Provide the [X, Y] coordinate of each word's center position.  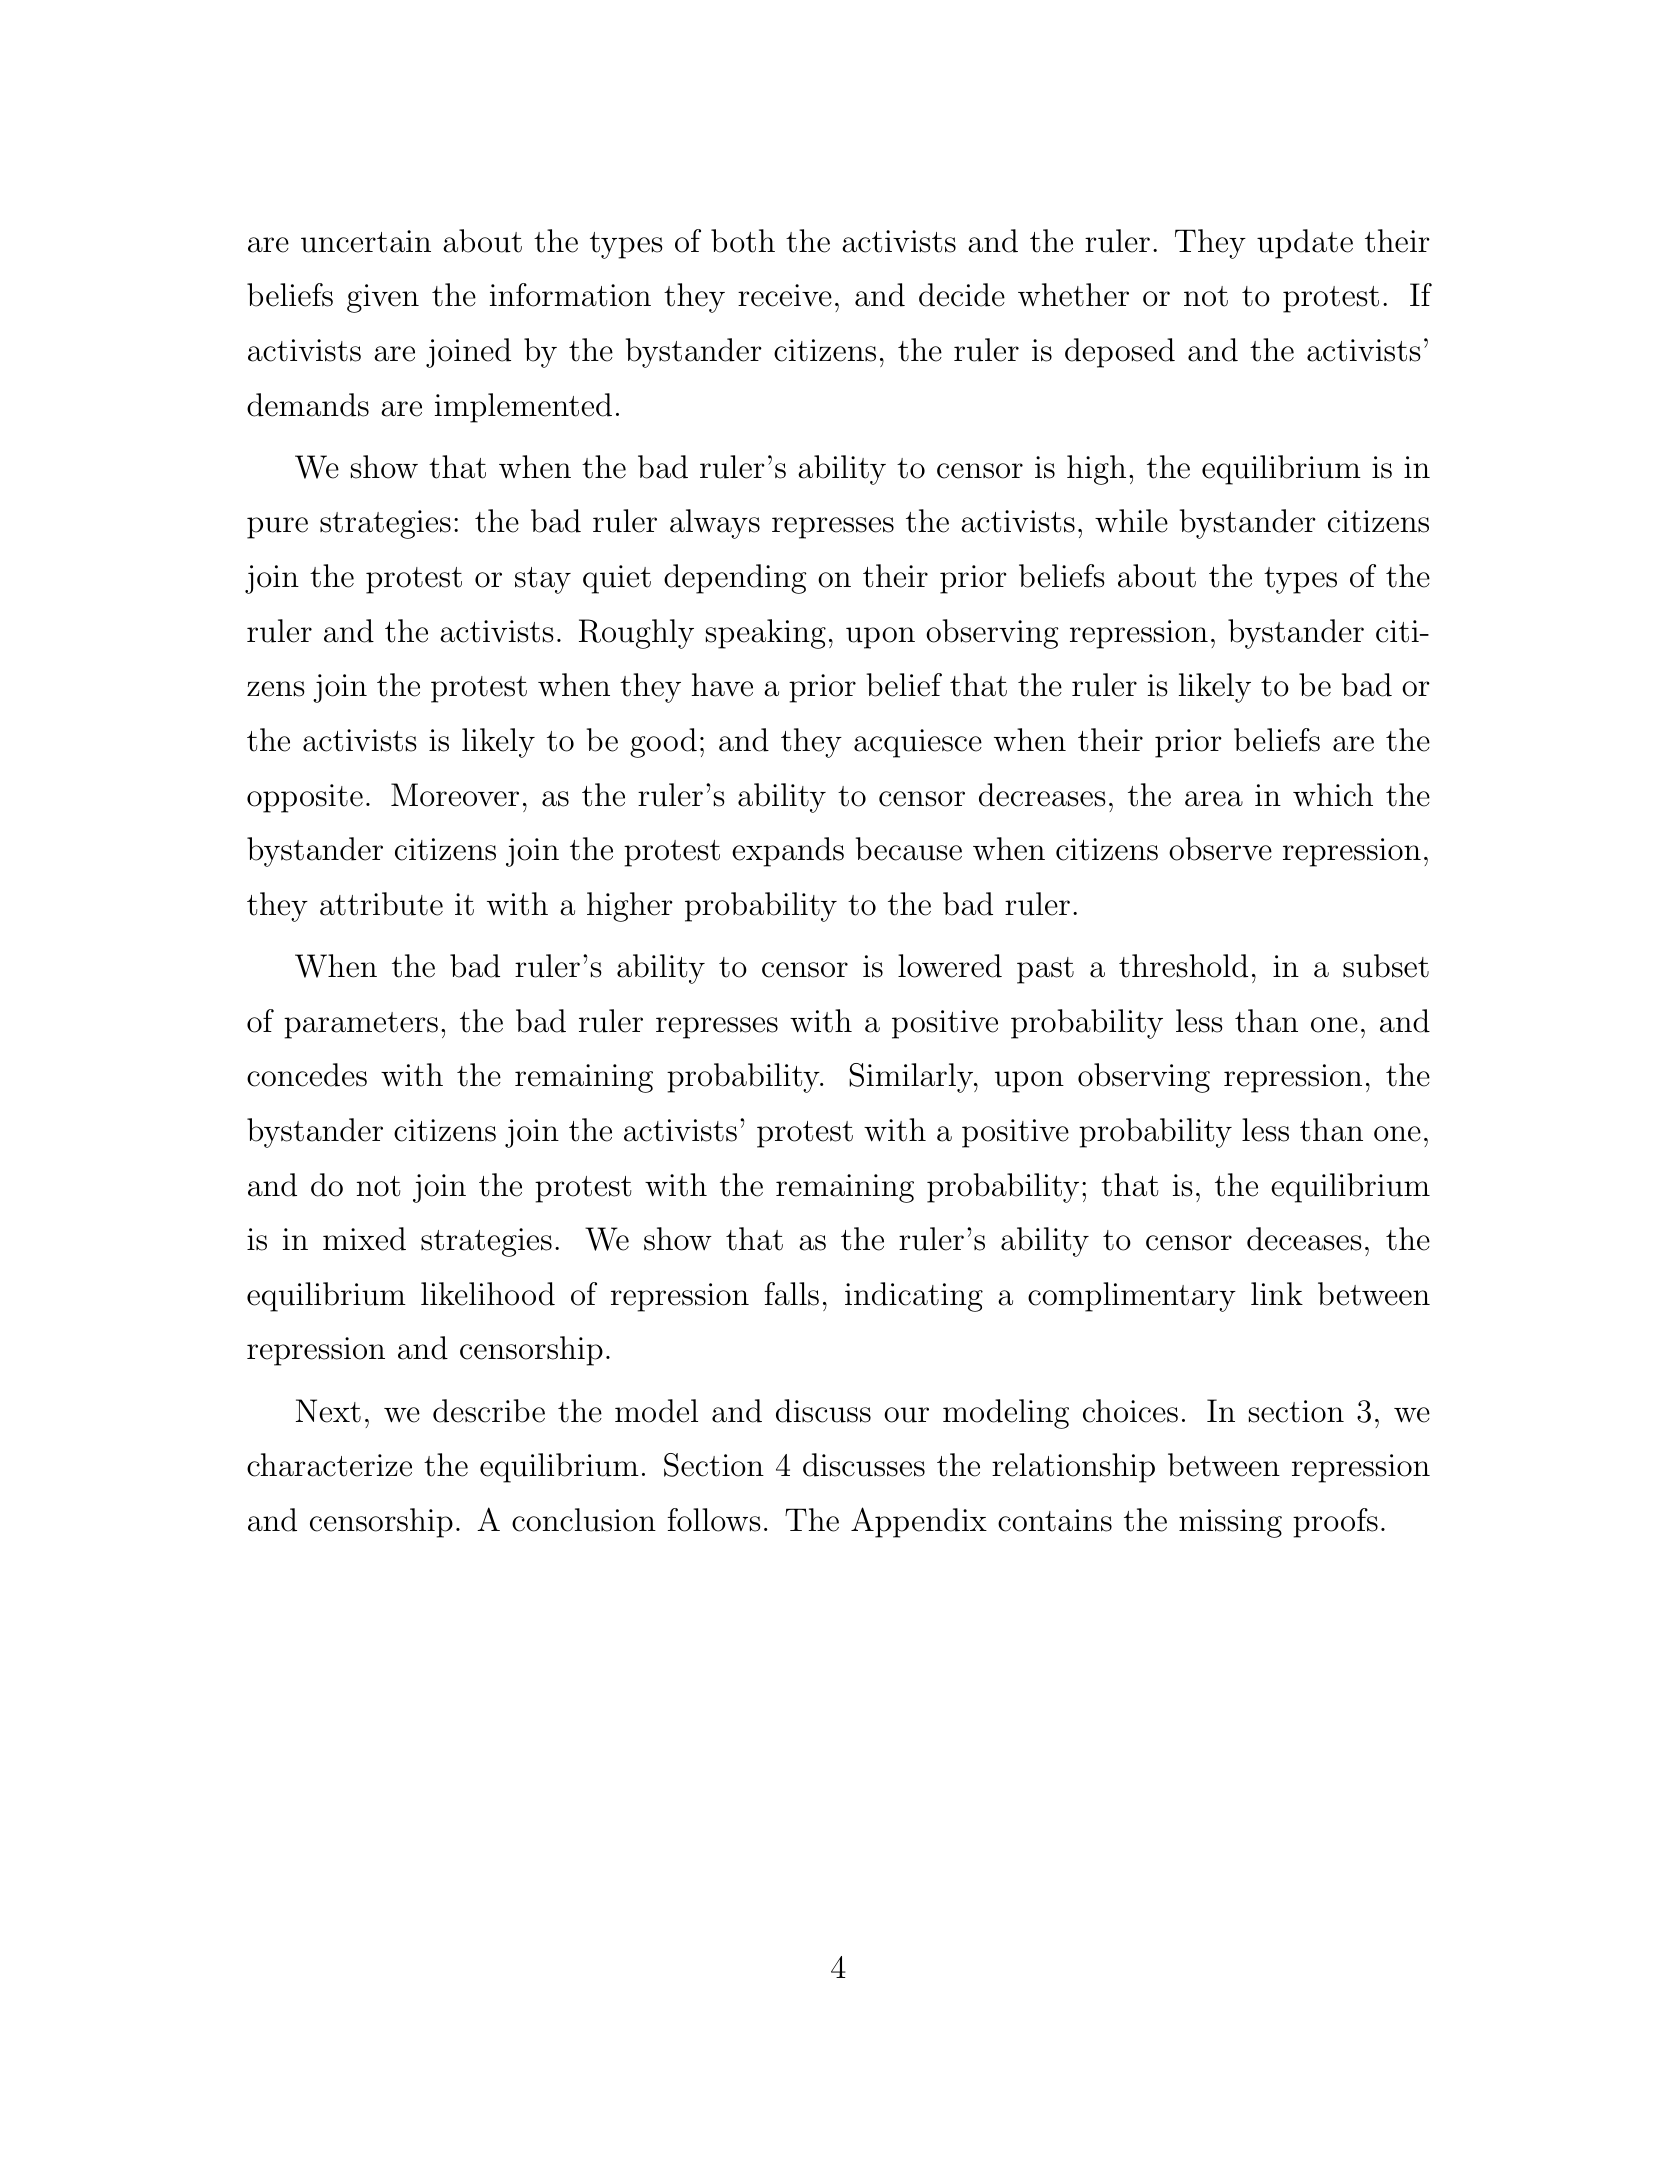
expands [788, 852]
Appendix [919, 1522]
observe [1220, 849]
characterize [329, 1465]
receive [785, 295]
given [383, 298]
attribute [381, 904]
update [1305, 244]
